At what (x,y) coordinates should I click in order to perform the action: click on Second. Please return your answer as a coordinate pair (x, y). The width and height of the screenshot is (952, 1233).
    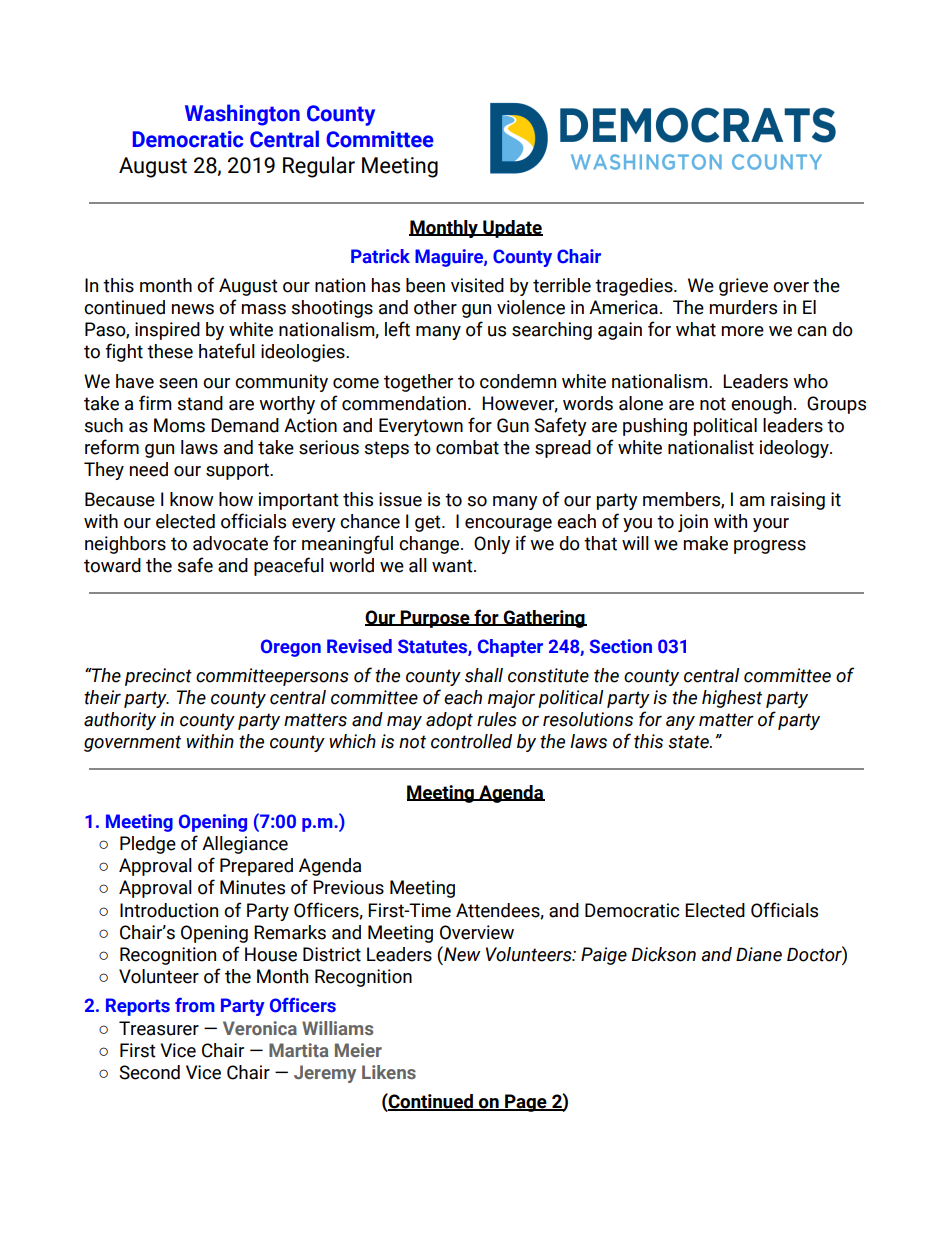
    Looking at the image, I should click on (149, 1072).
